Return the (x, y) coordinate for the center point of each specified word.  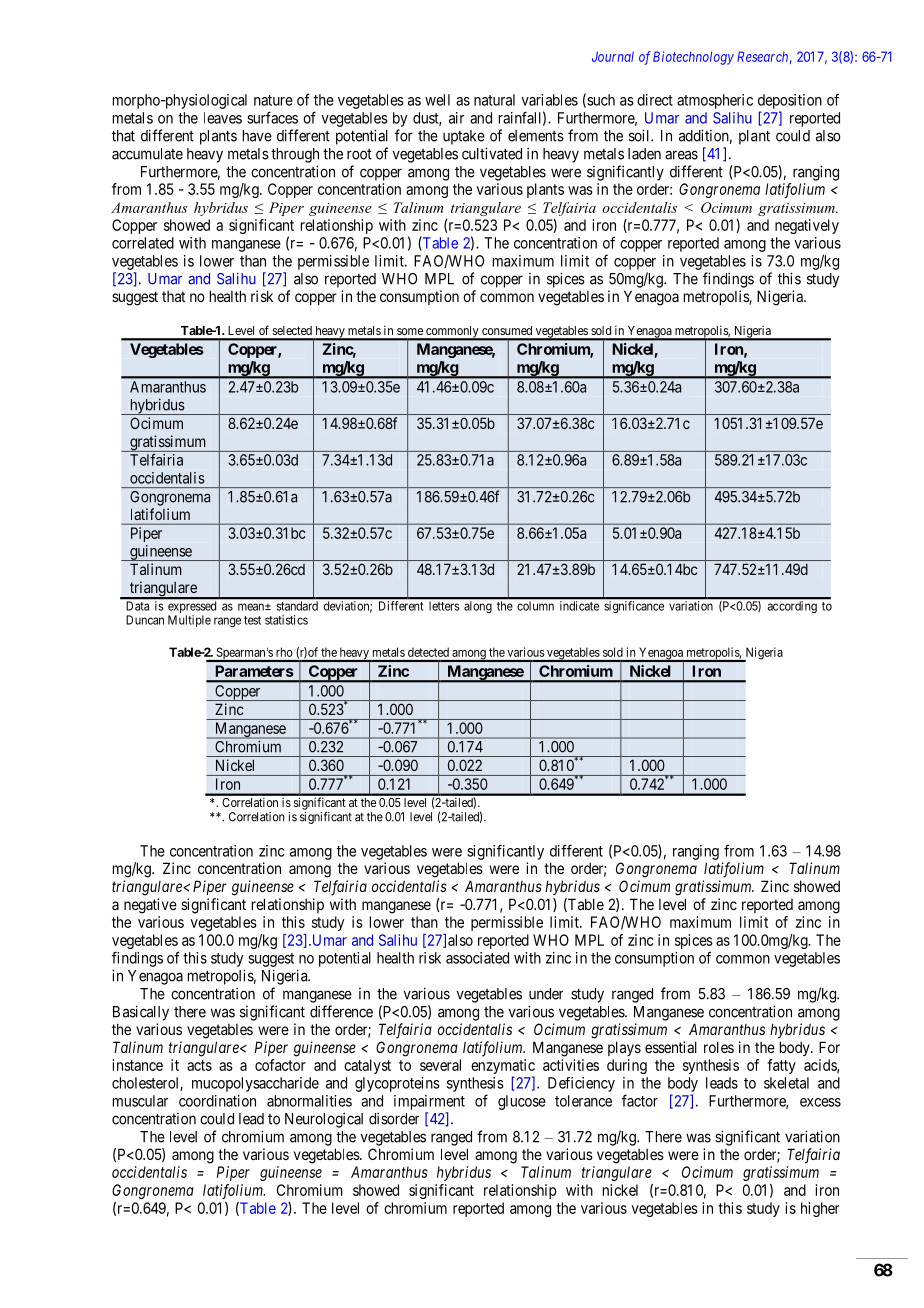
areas (681, 155)
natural (494, 100)
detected (428, 652)
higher (820, 1209)
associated (477, 958)
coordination (217, 1101)
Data (138, 606)
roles (719, 1047)
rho (284, 652)
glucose (522, 1102)
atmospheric (715, 101)
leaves (223, 118)
